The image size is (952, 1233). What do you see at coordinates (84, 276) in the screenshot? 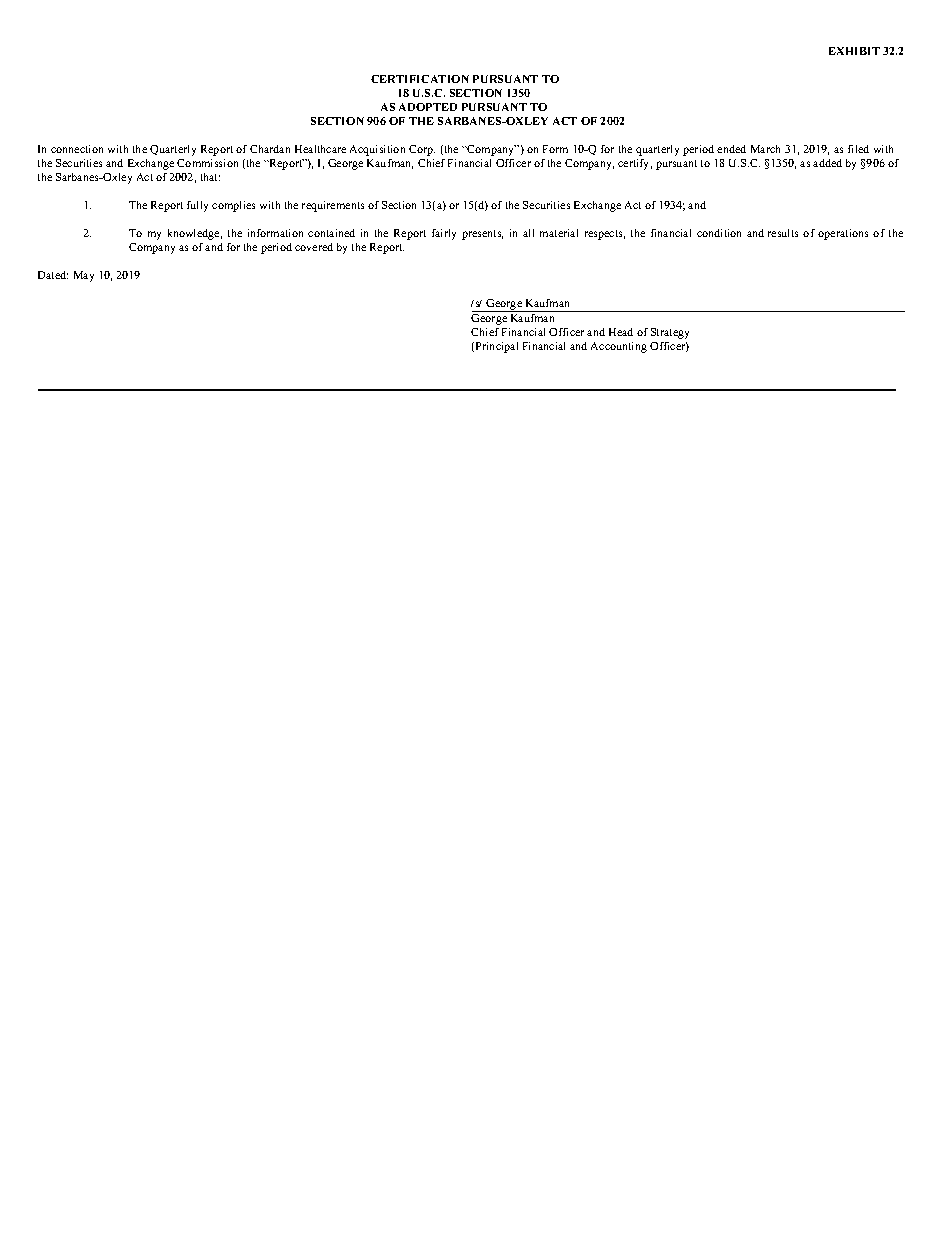
I see `May` at bounding box center [84, 276].
